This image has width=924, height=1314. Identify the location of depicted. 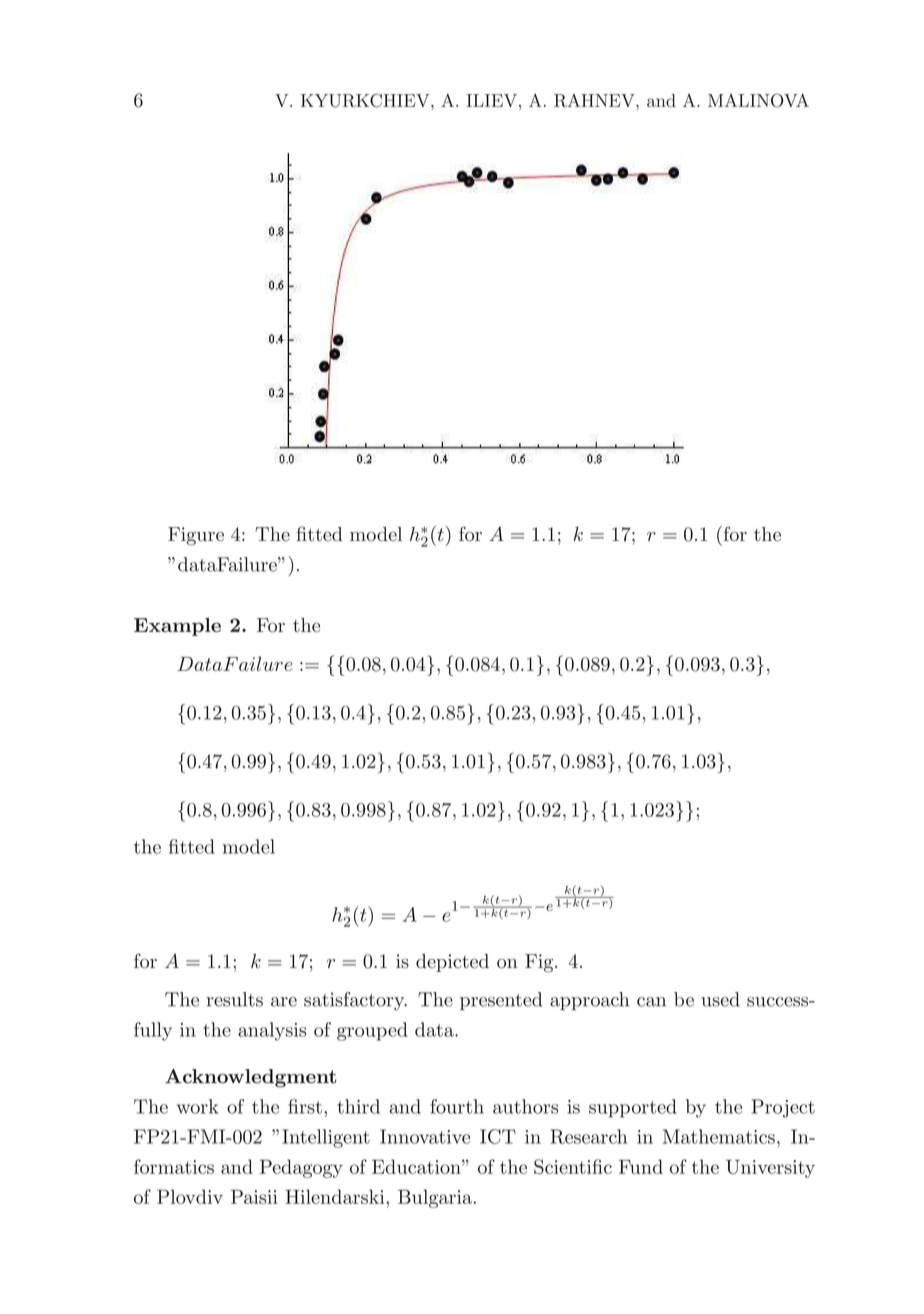
(452, 963).
